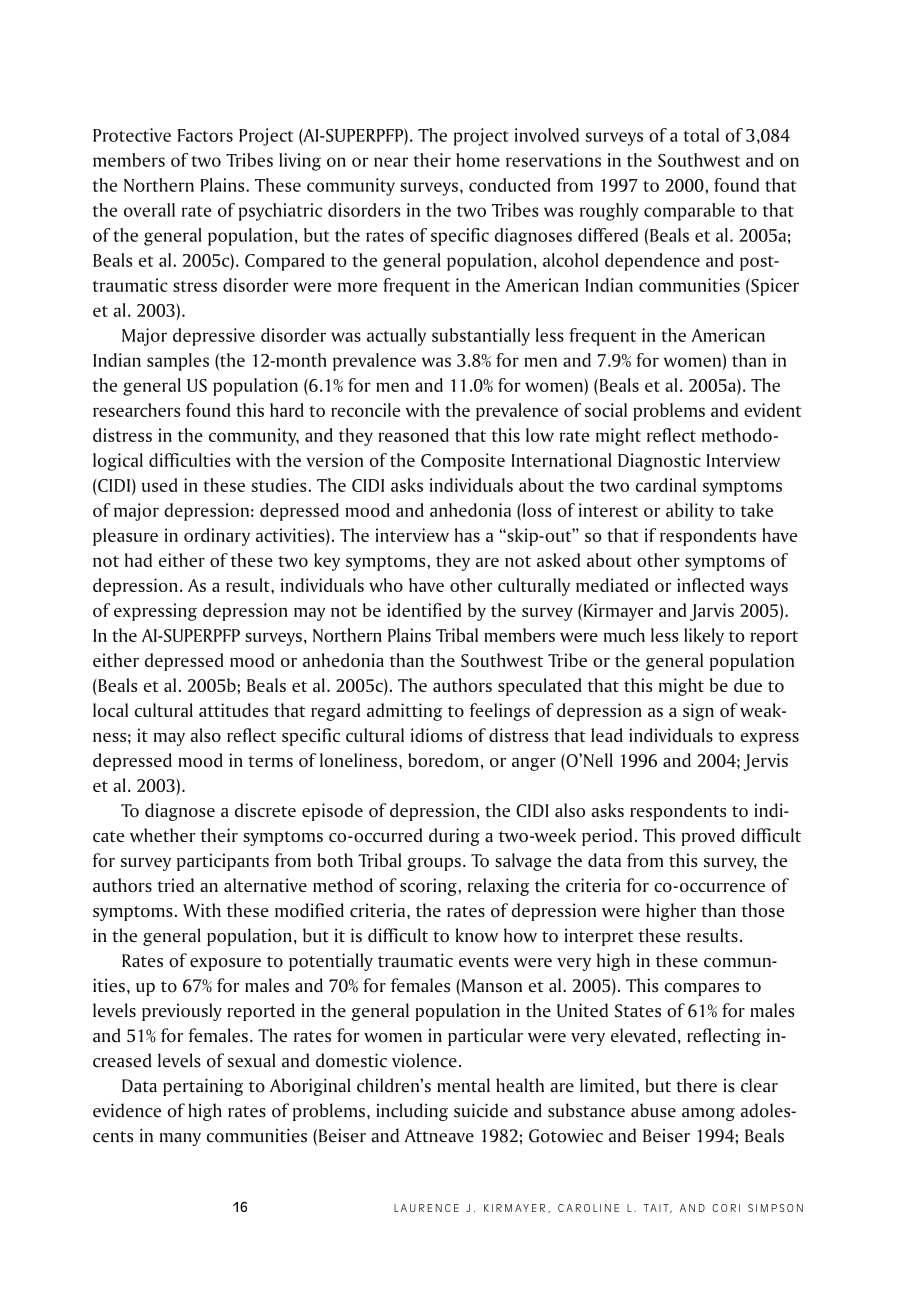 Image resolution: width=917 pixels, height=1316 pixels. I want to click on groups, so click(434, 864).
